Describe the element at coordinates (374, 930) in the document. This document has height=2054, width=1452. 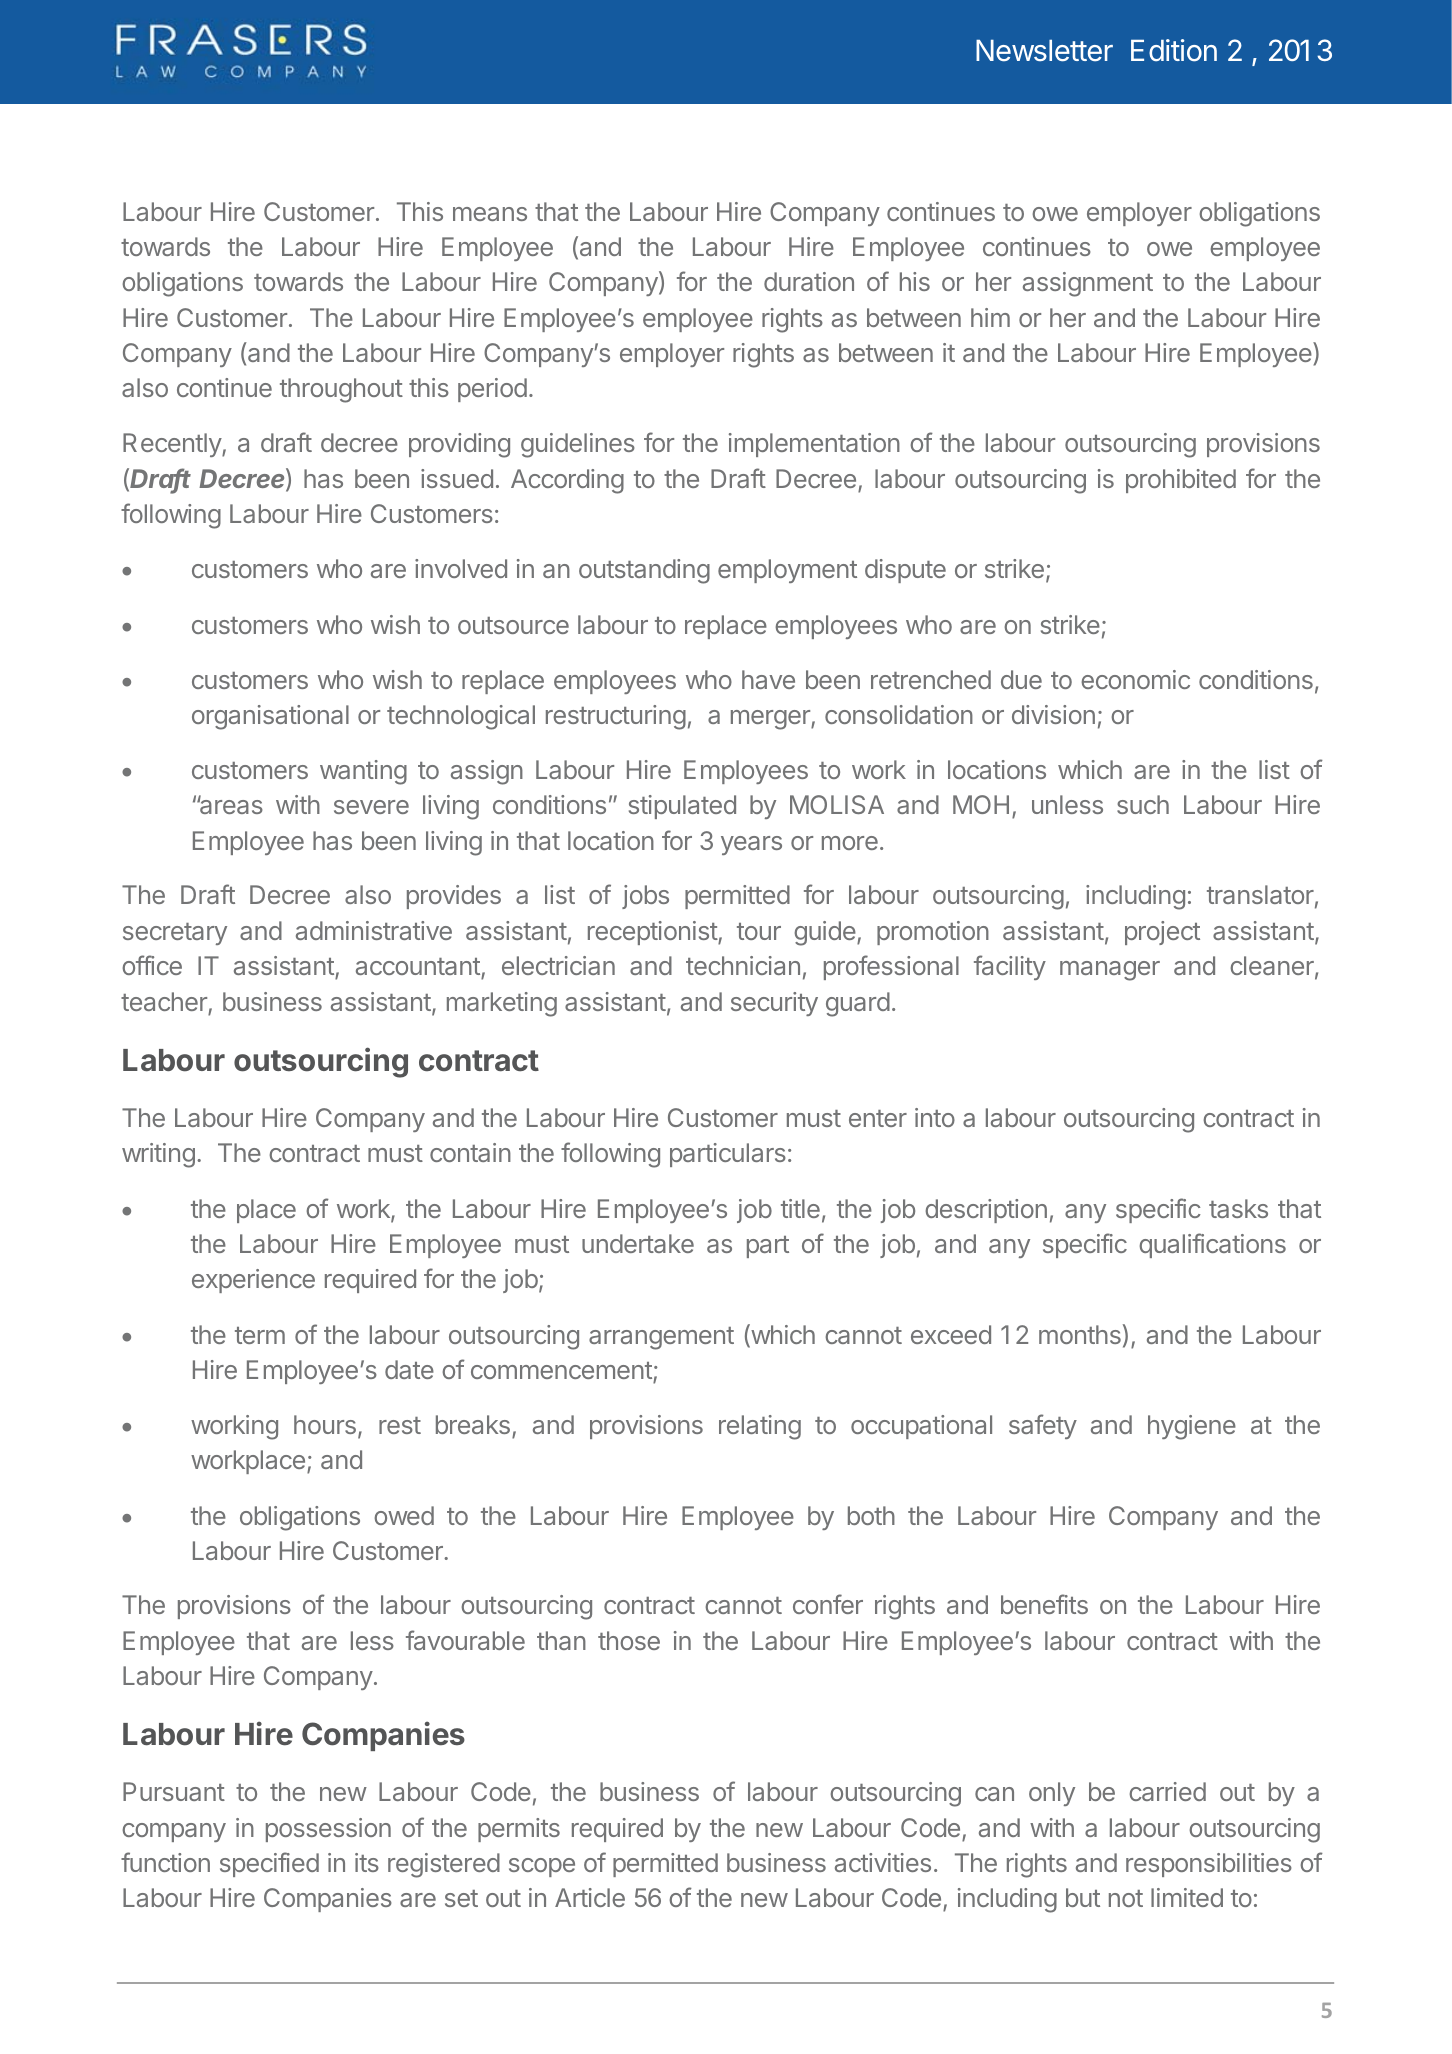
I see `administrative` at that location.
